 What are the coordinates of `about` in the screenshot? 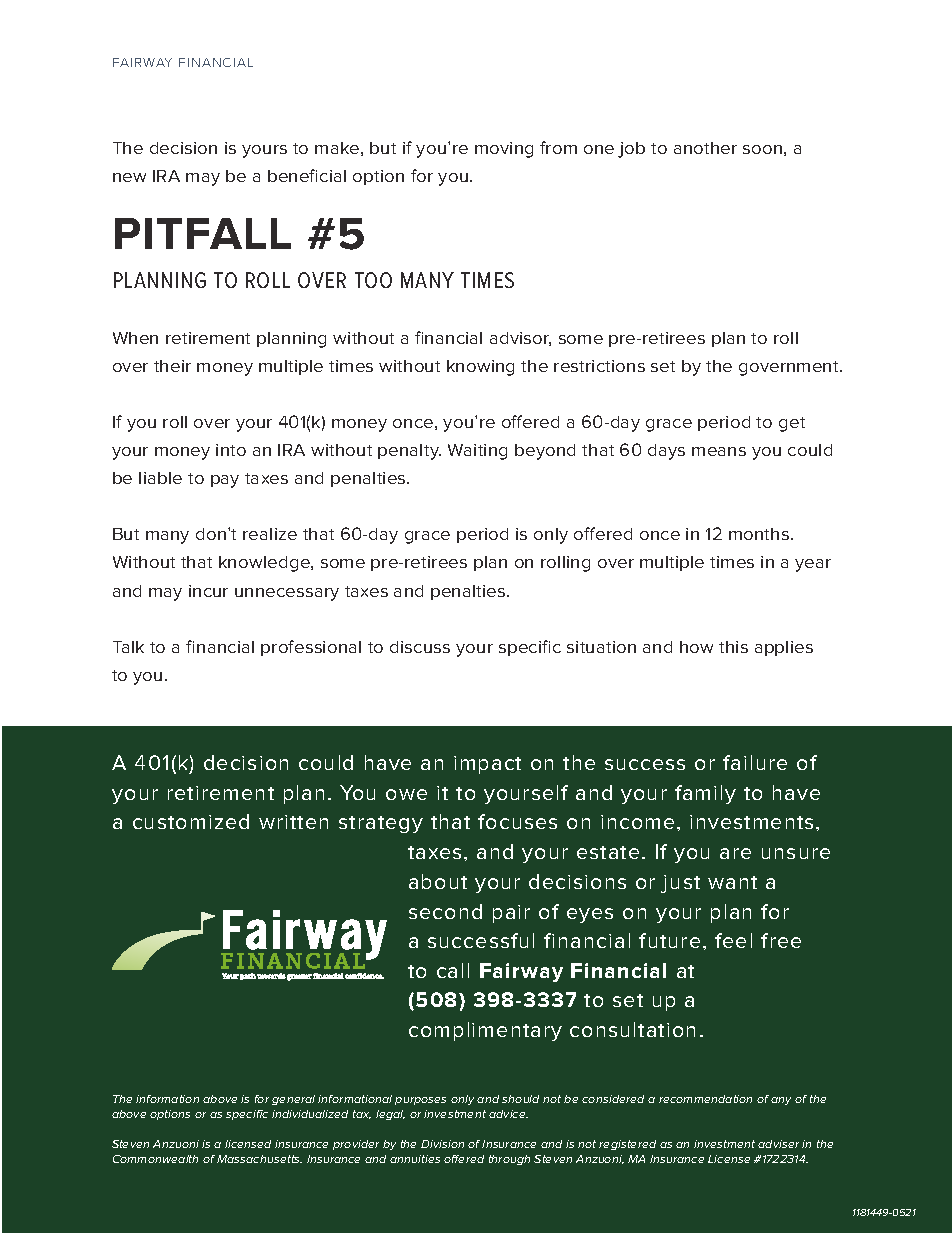 It's located at (438, 881).
